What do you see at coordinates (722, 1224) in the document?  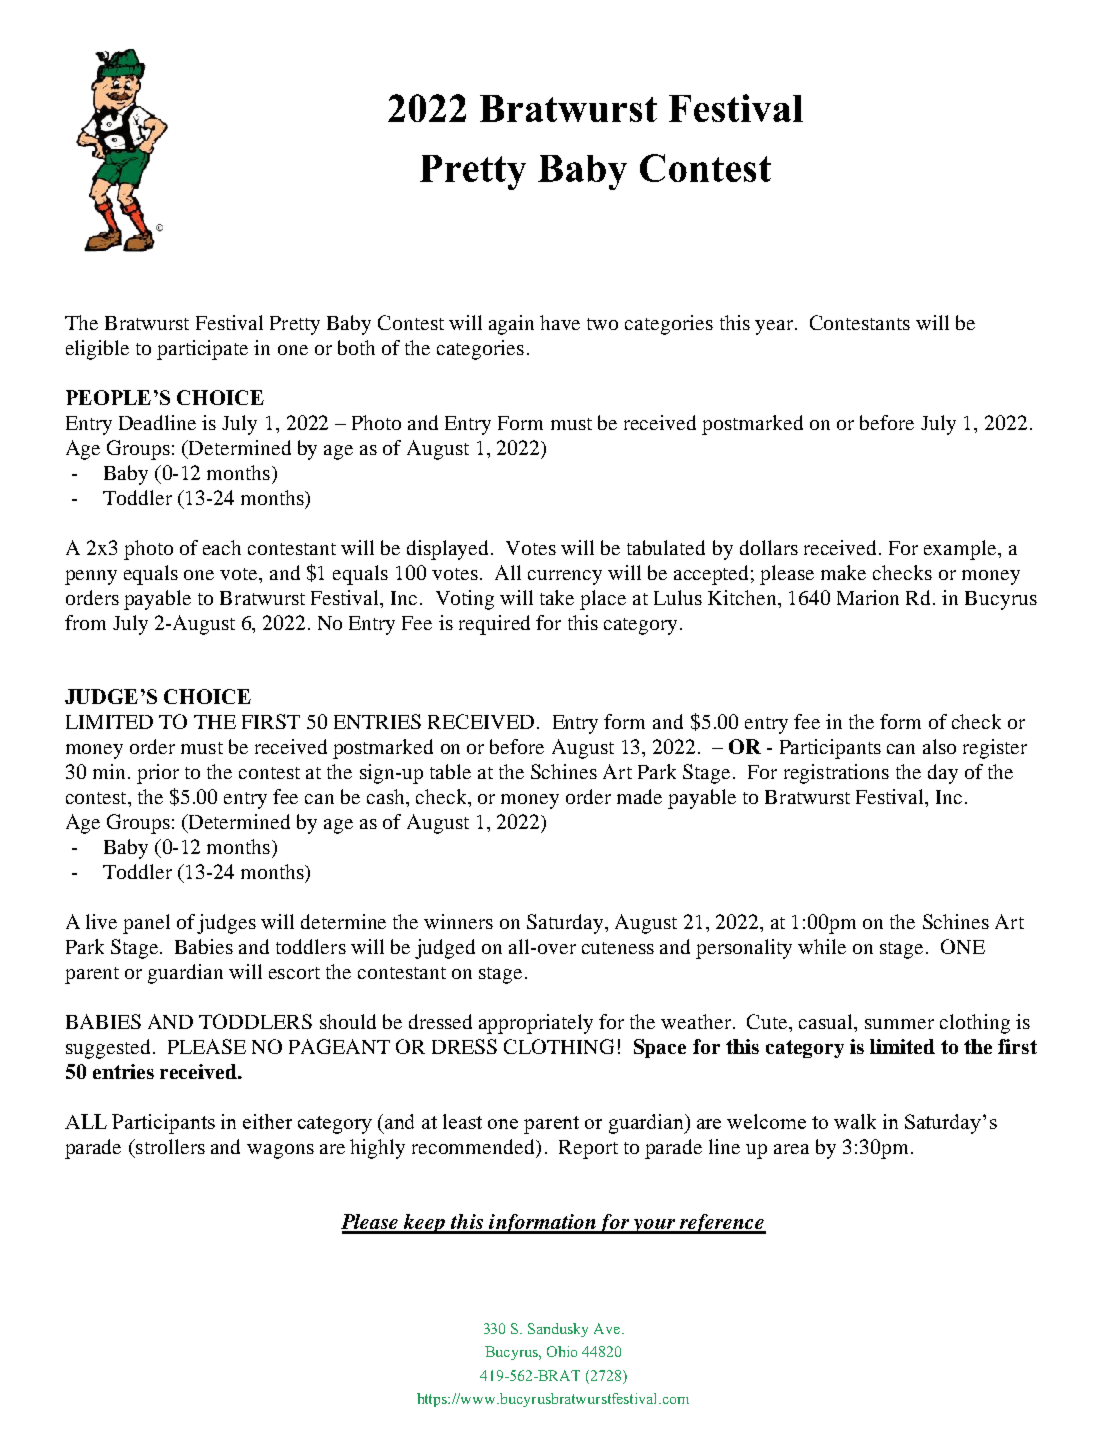 I see `reference` at bounding box center [722, 1224].
